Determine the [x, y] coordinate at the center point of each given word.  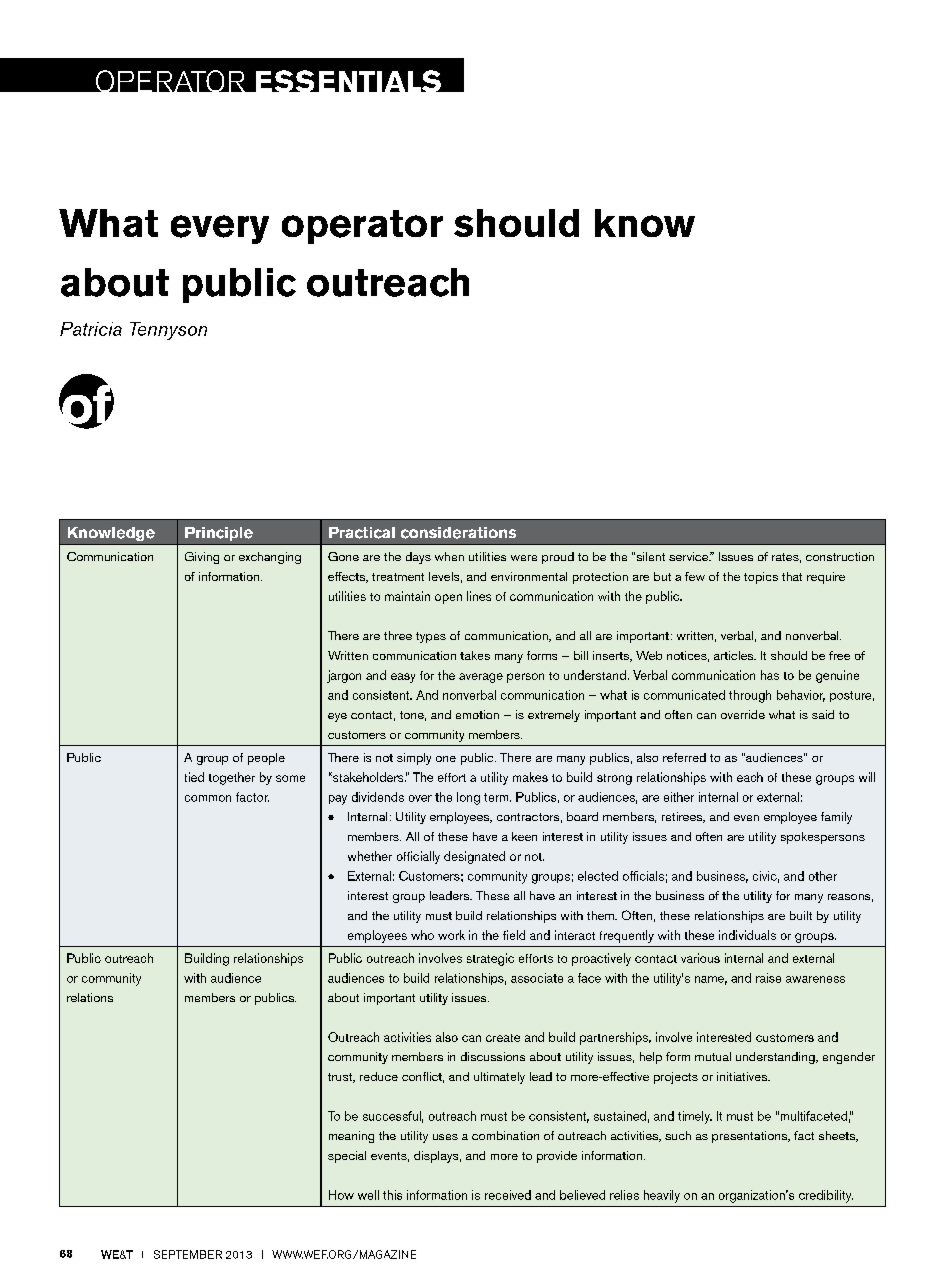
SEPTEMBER [188, 1254]
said [823, 714]
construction [840, 556]
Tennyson [168, 331]
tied [194, 777]
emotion [477, 714]
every [220, 229]
